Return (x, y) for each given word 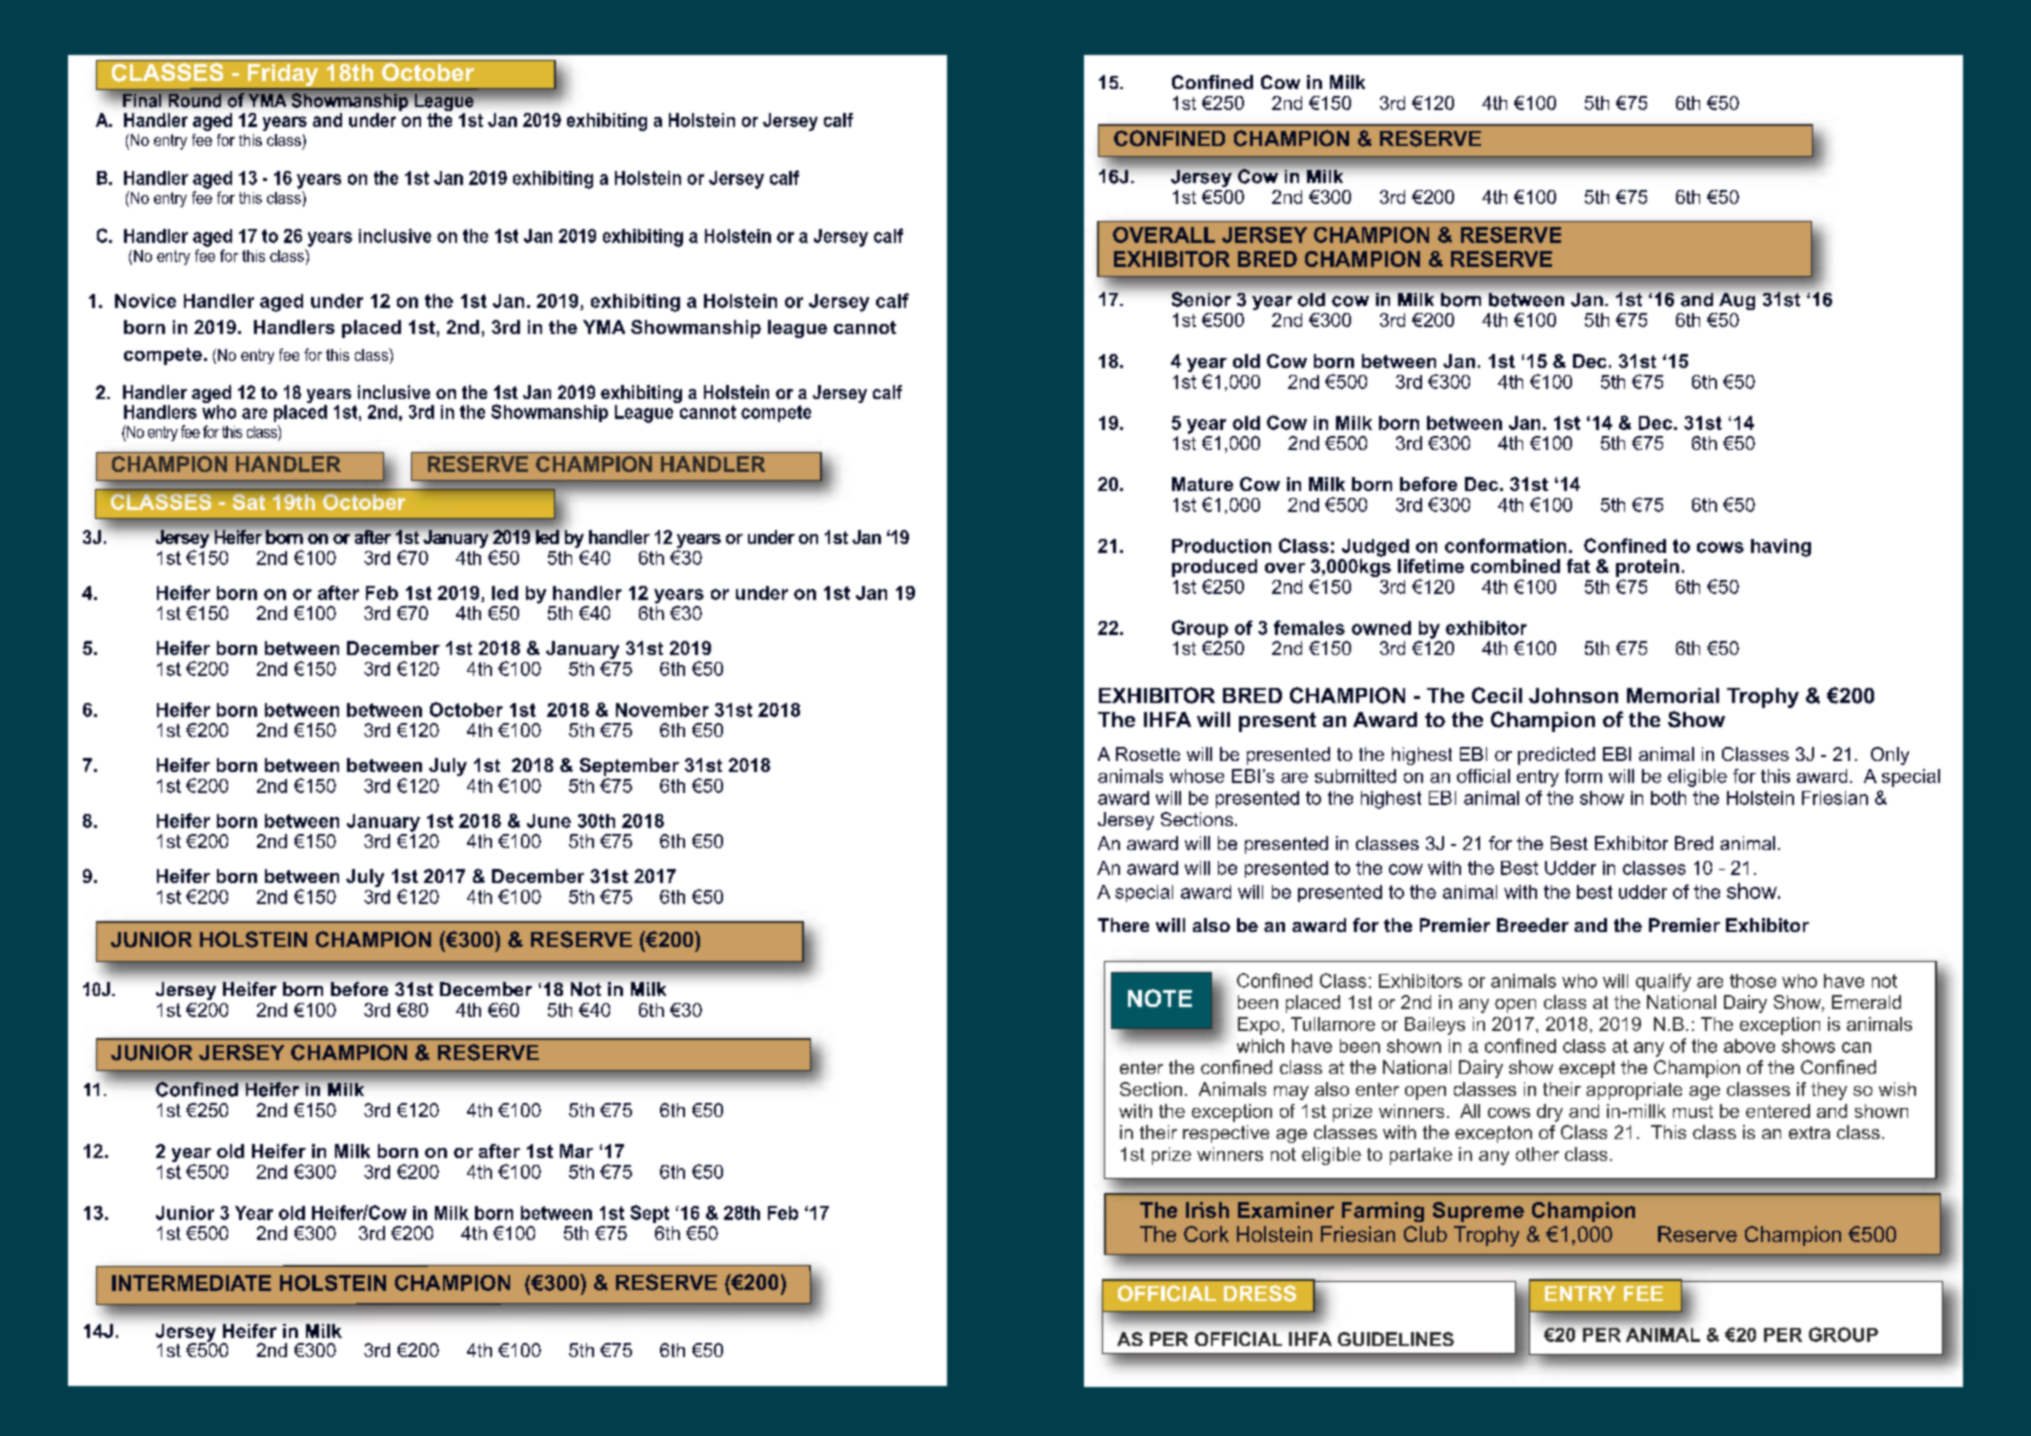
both (1668, 798)
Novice (145, 301)
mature (1202, 484)
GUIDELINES (1396, 1339)
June (549, 821)
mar (576, 1151)
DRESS (1260, 1293)
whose (1197, 776)
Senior (1201, 299)
